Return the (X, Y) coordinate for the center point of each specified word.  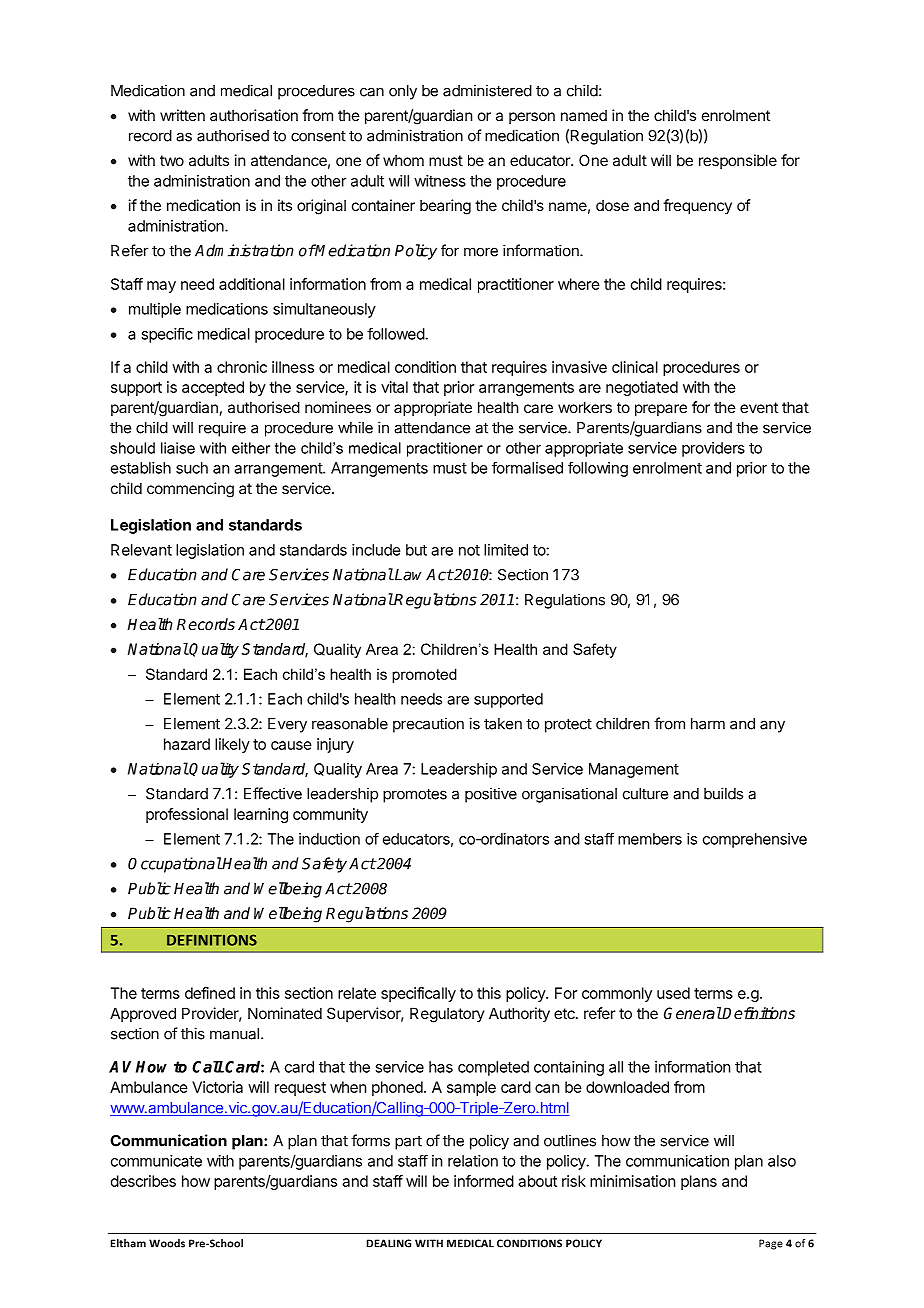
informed (484, 1181)
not (469, 550)
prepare (661, 410)
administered (487, 90)
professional (187, 815)
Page (771, 1244)
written (182, 115)
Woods (167, 1243)
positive (491, 795)
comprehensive (755, 840)
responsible (738, 161)
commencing (190, 490)
